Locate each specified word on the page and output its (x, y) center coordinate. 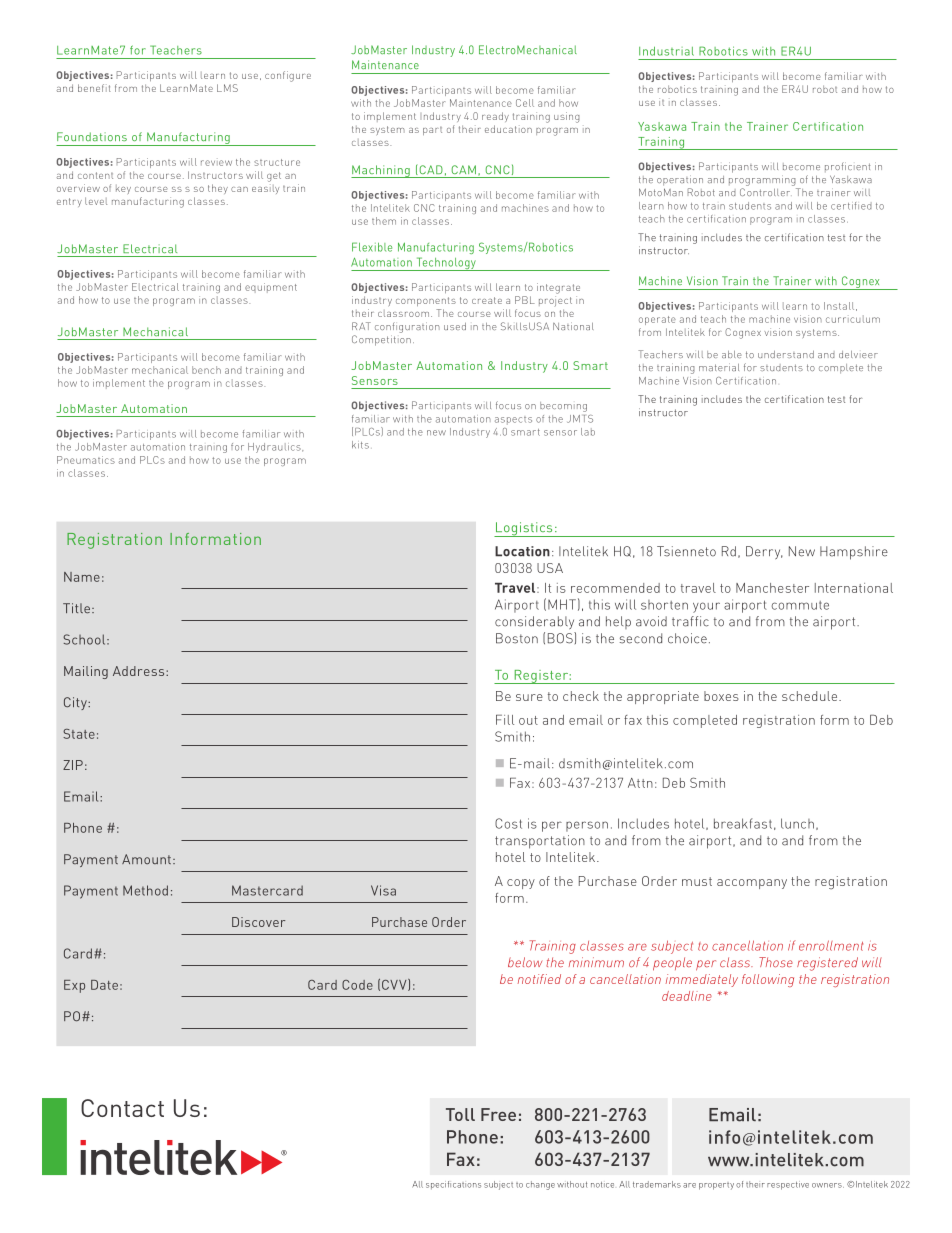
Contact (122, 1108)
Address (140, 671)
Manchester (772, 588)
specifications (453, 1185)
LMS (227, 88)
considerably (534, 622)
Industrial (666, 51)
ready (495, 117)
